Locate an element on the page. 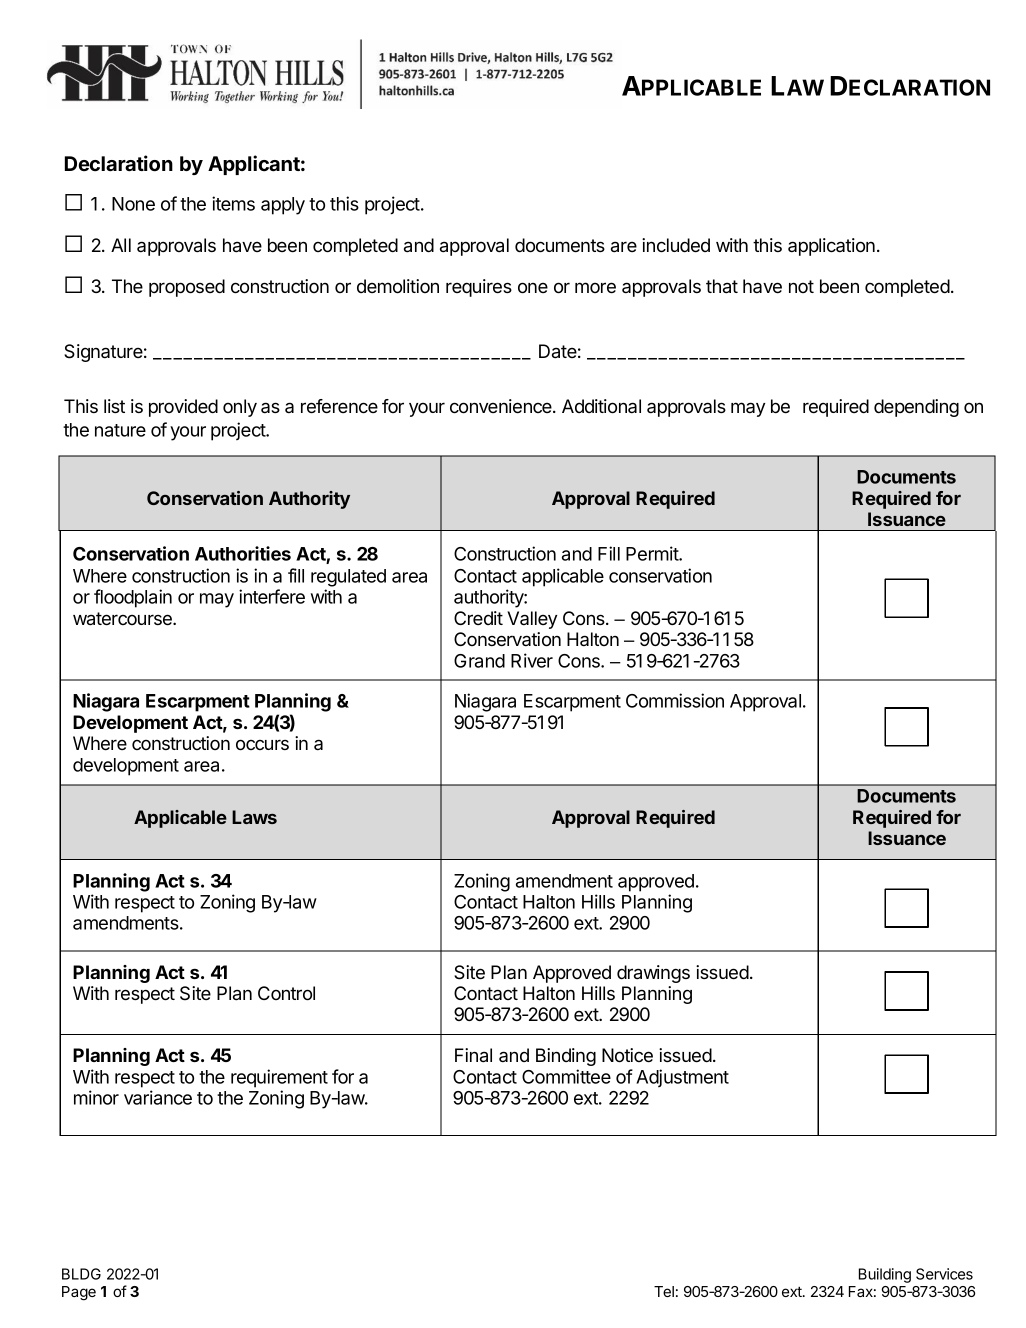 The image size is (1026, 1328). Final is located at coordinates (473, 1055).
